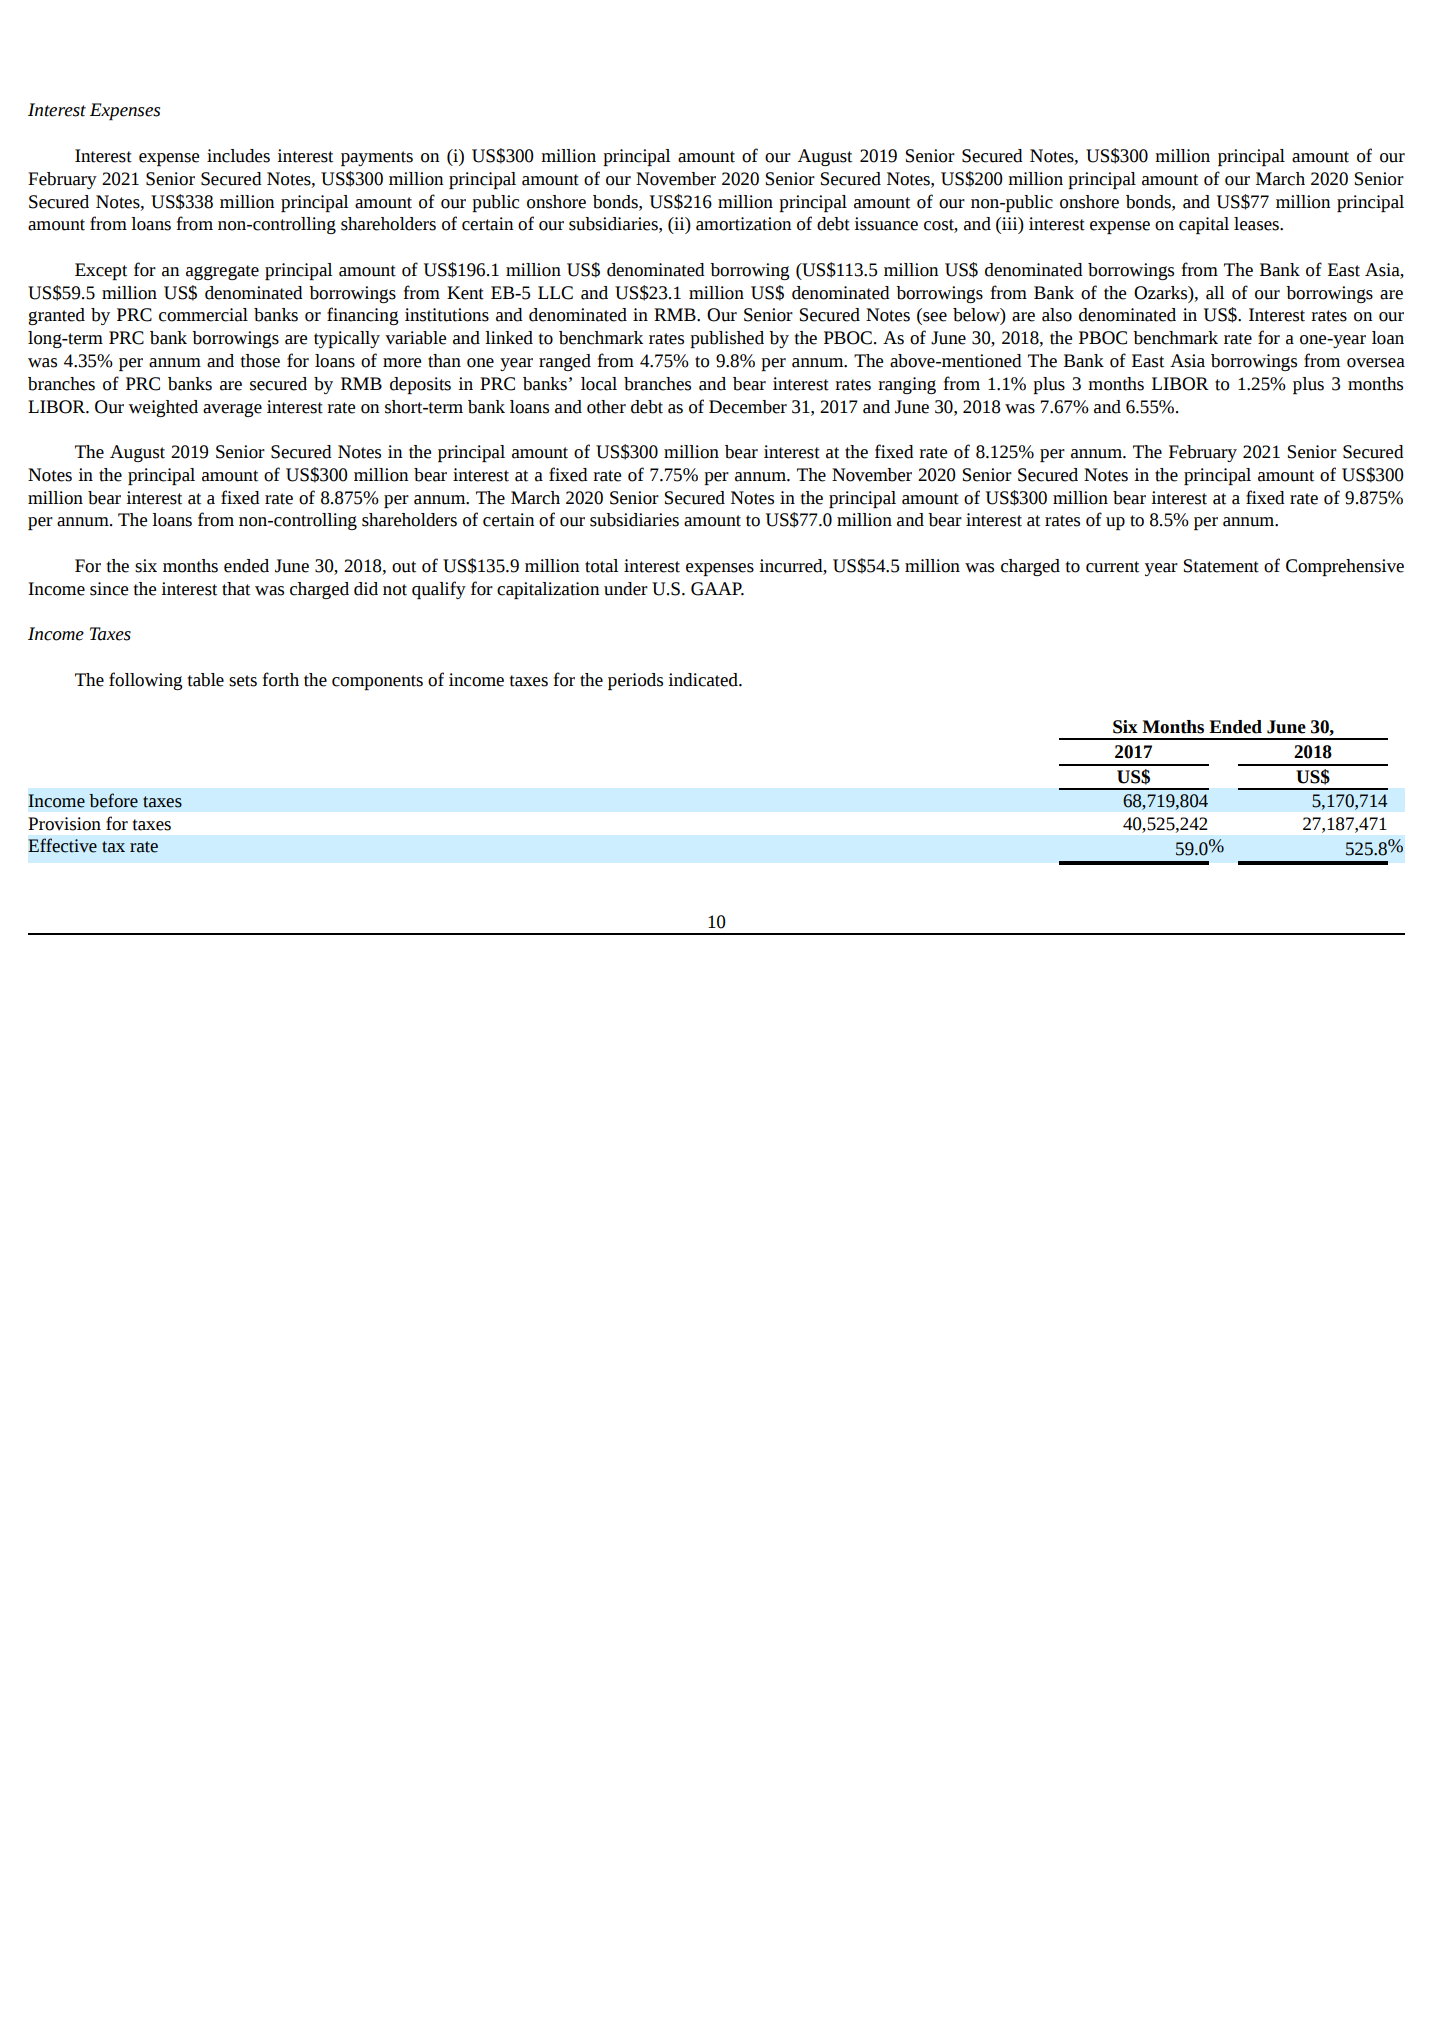  Describe the element at coordinates (238, 156) in the page. I see `includes` at that location.
